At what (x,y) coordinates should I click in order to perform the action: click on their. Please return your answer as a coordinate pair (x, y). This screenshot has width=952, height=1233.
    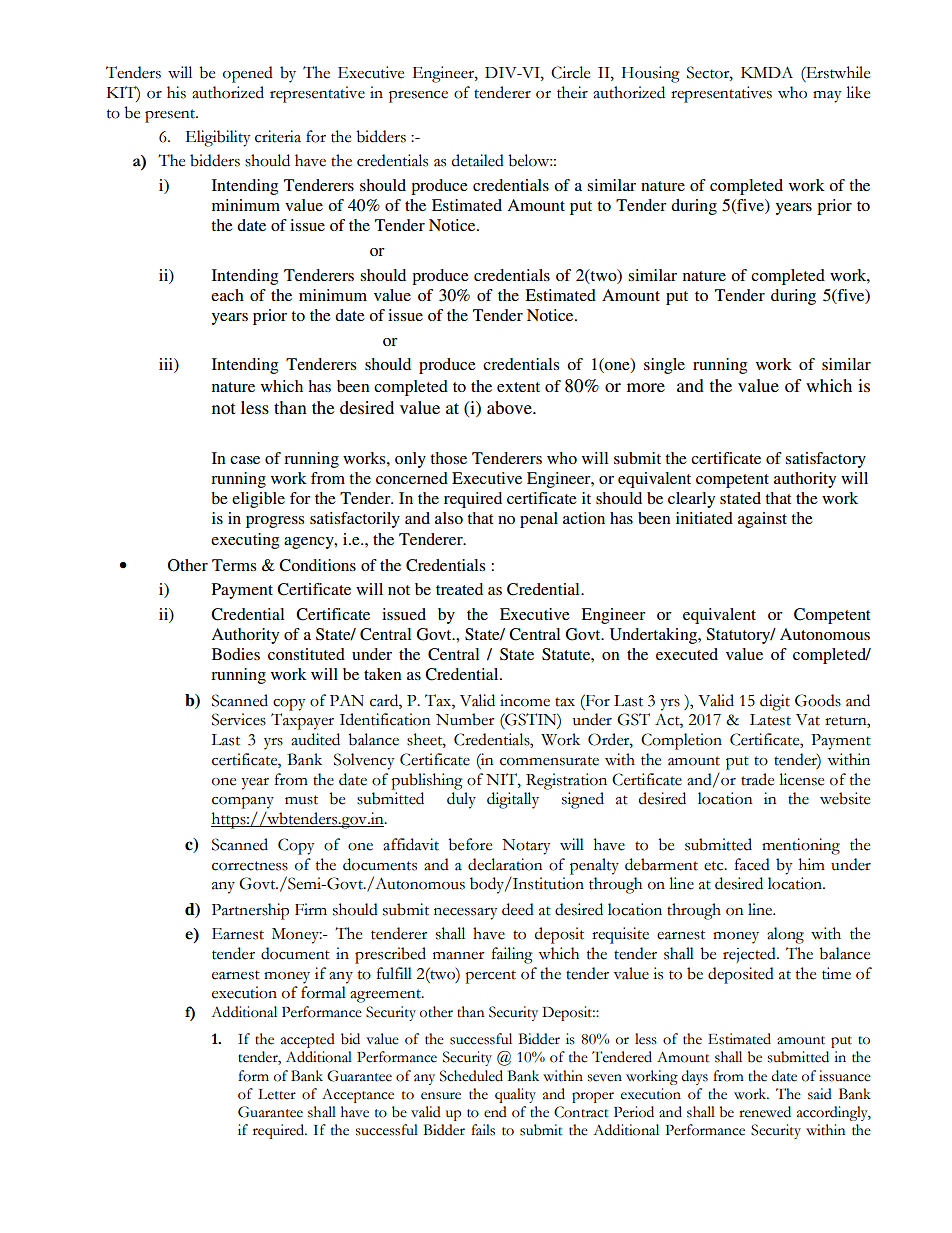
    Looking at the image, I should click on (572, 92).
